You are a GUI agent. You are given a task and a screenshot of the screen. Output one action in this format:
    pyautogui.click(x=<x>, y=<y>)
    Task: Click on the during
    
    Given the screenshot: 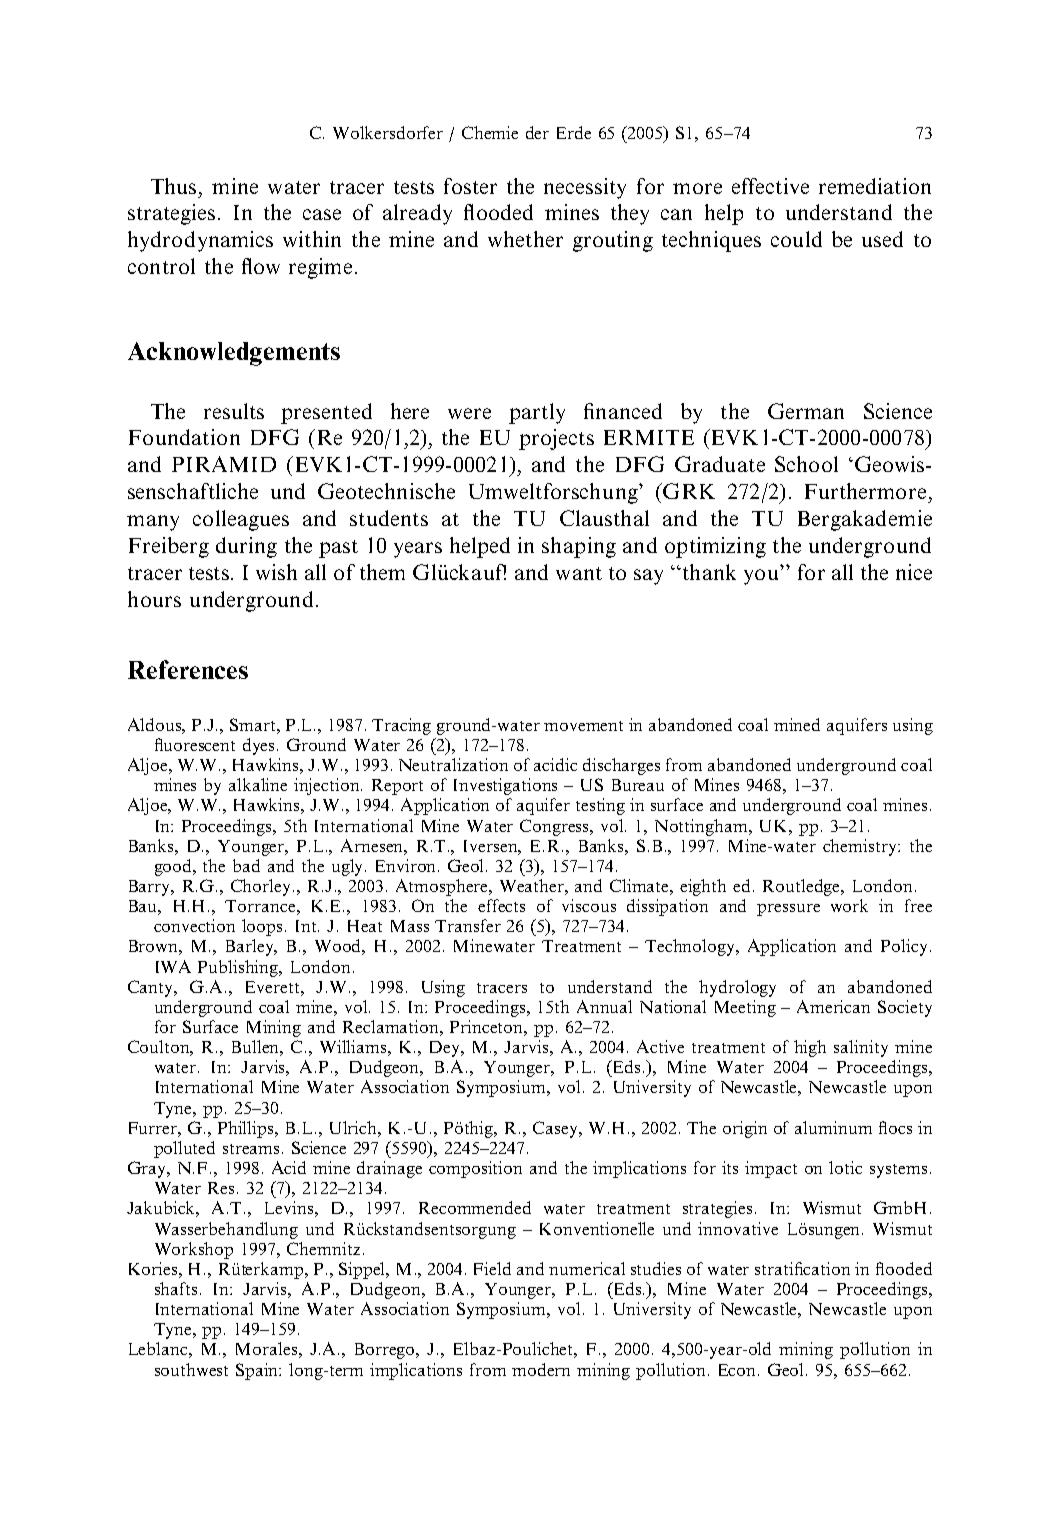 What is the action you would take?
    pyautogui.click(x=246, y=547)
